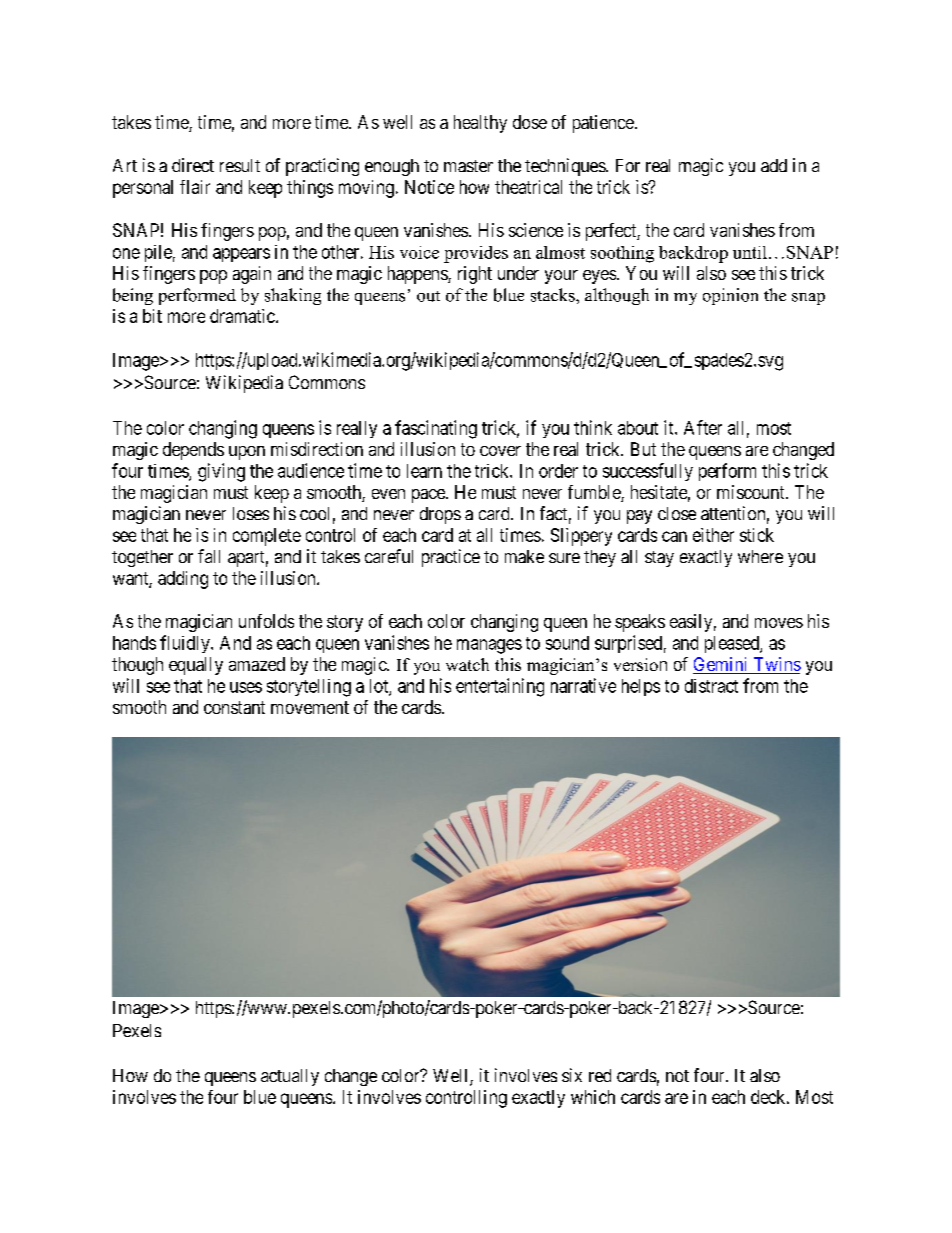 This screenshot has height=1233, width=952. What do you see at coordinates (603, 124) in the screenshot?
I see `patience` at bounding box center [603, 124].
